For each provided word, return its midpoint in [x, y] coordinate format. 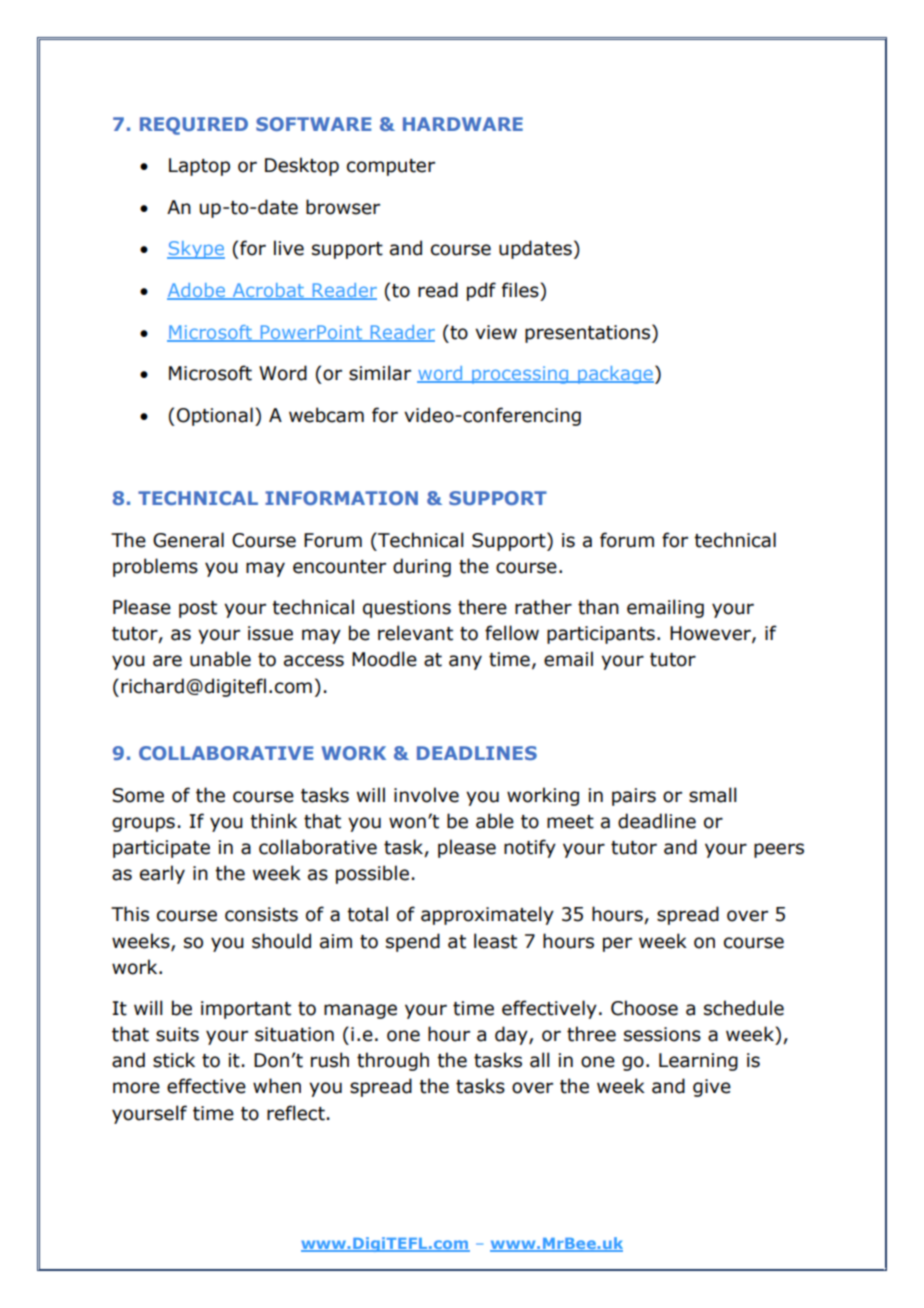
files [521, 290]
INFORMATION [341, 498]
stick [174, 1060]
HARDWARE [463, 124]
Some [138, 795]
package [615, 375]
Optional [215, 416]
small [712, 795]
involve [426, 795]
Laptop [199, 167]
